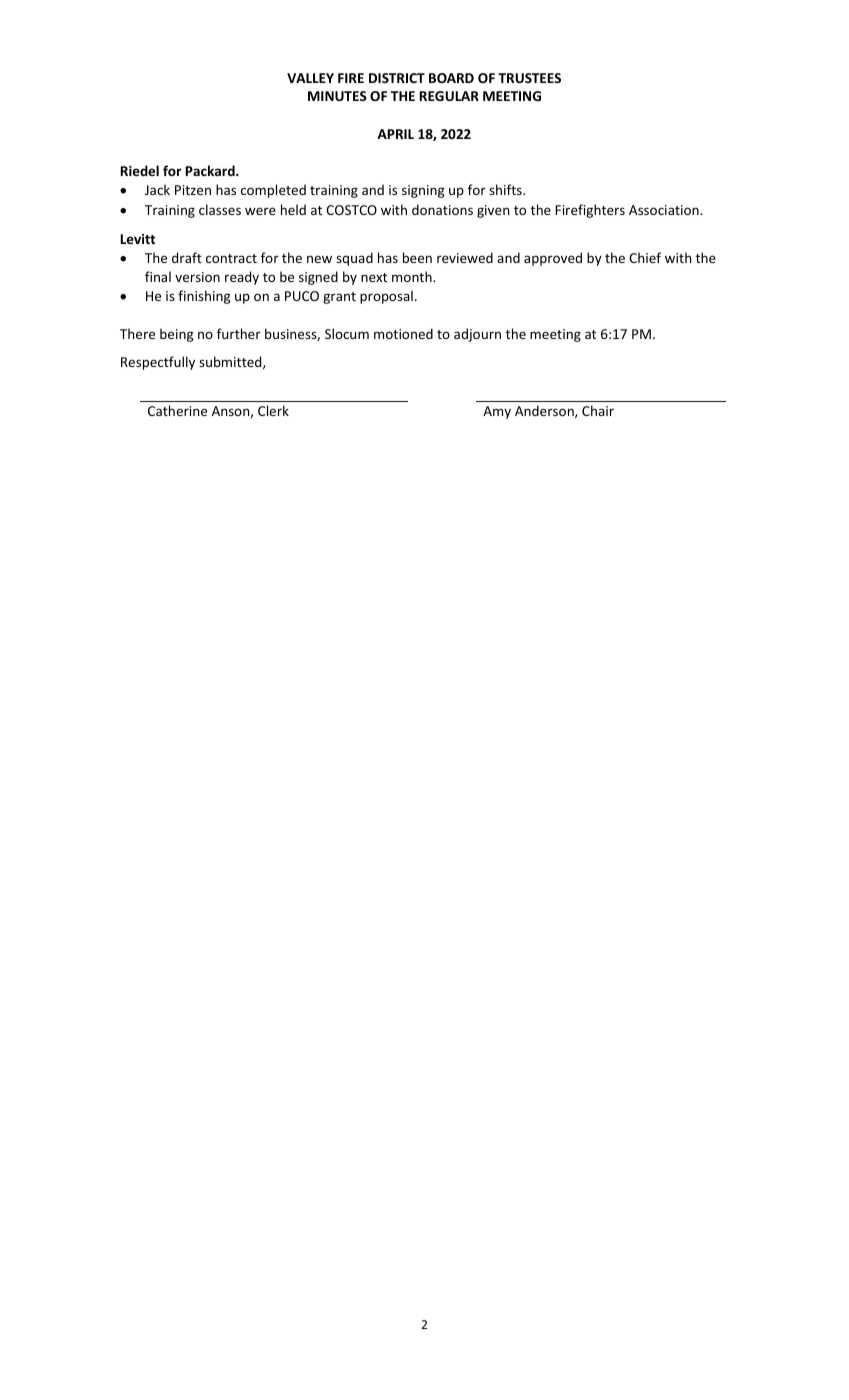 The height and width of the screenshot is (1400, 849). What do you see at coordinates (220, 209) in the screenshot?
I see `classes` at bounding box center [220, 209].
